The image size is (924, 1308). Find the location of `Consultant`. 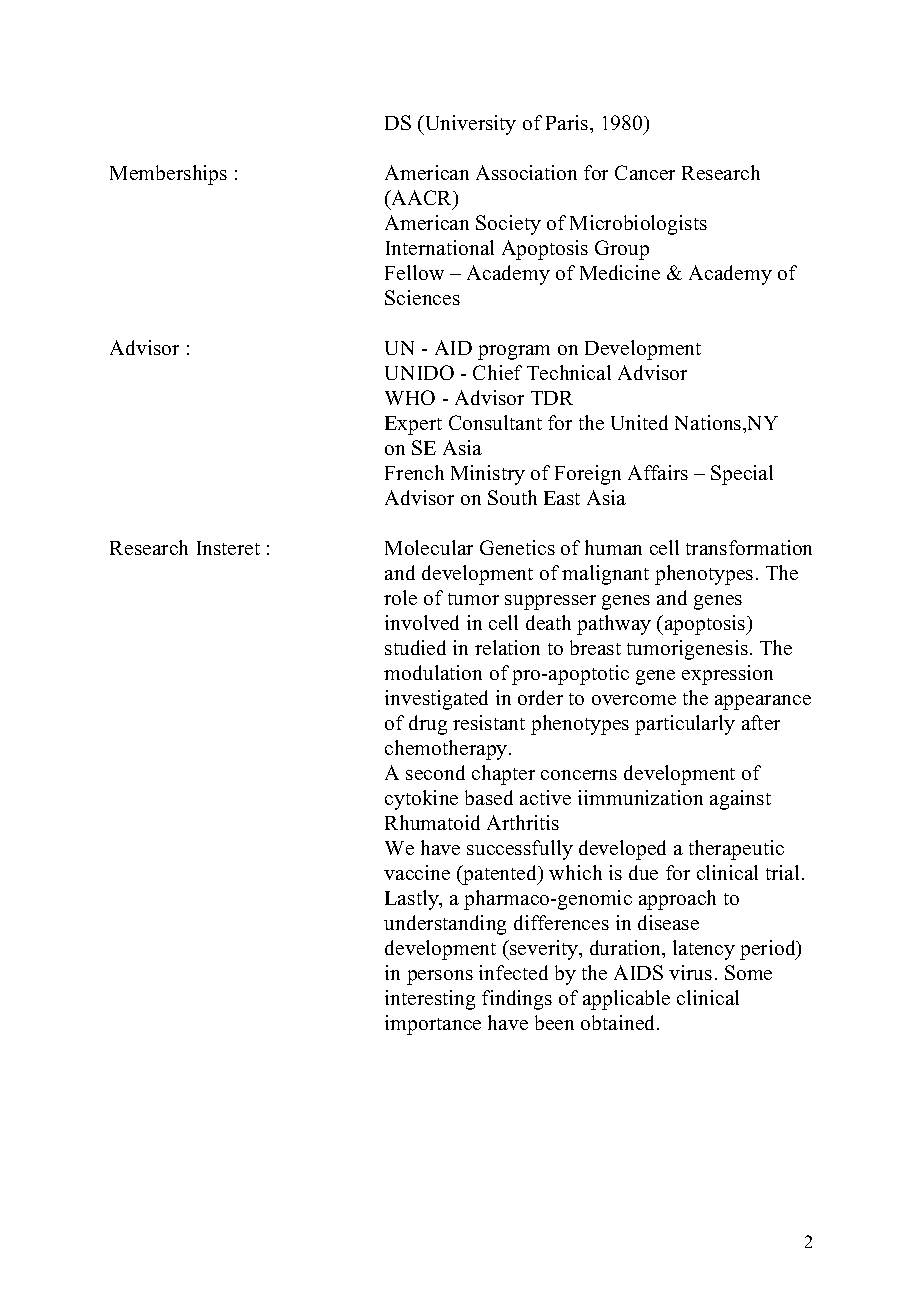

Consultant is located at coordinates (495, 422).
